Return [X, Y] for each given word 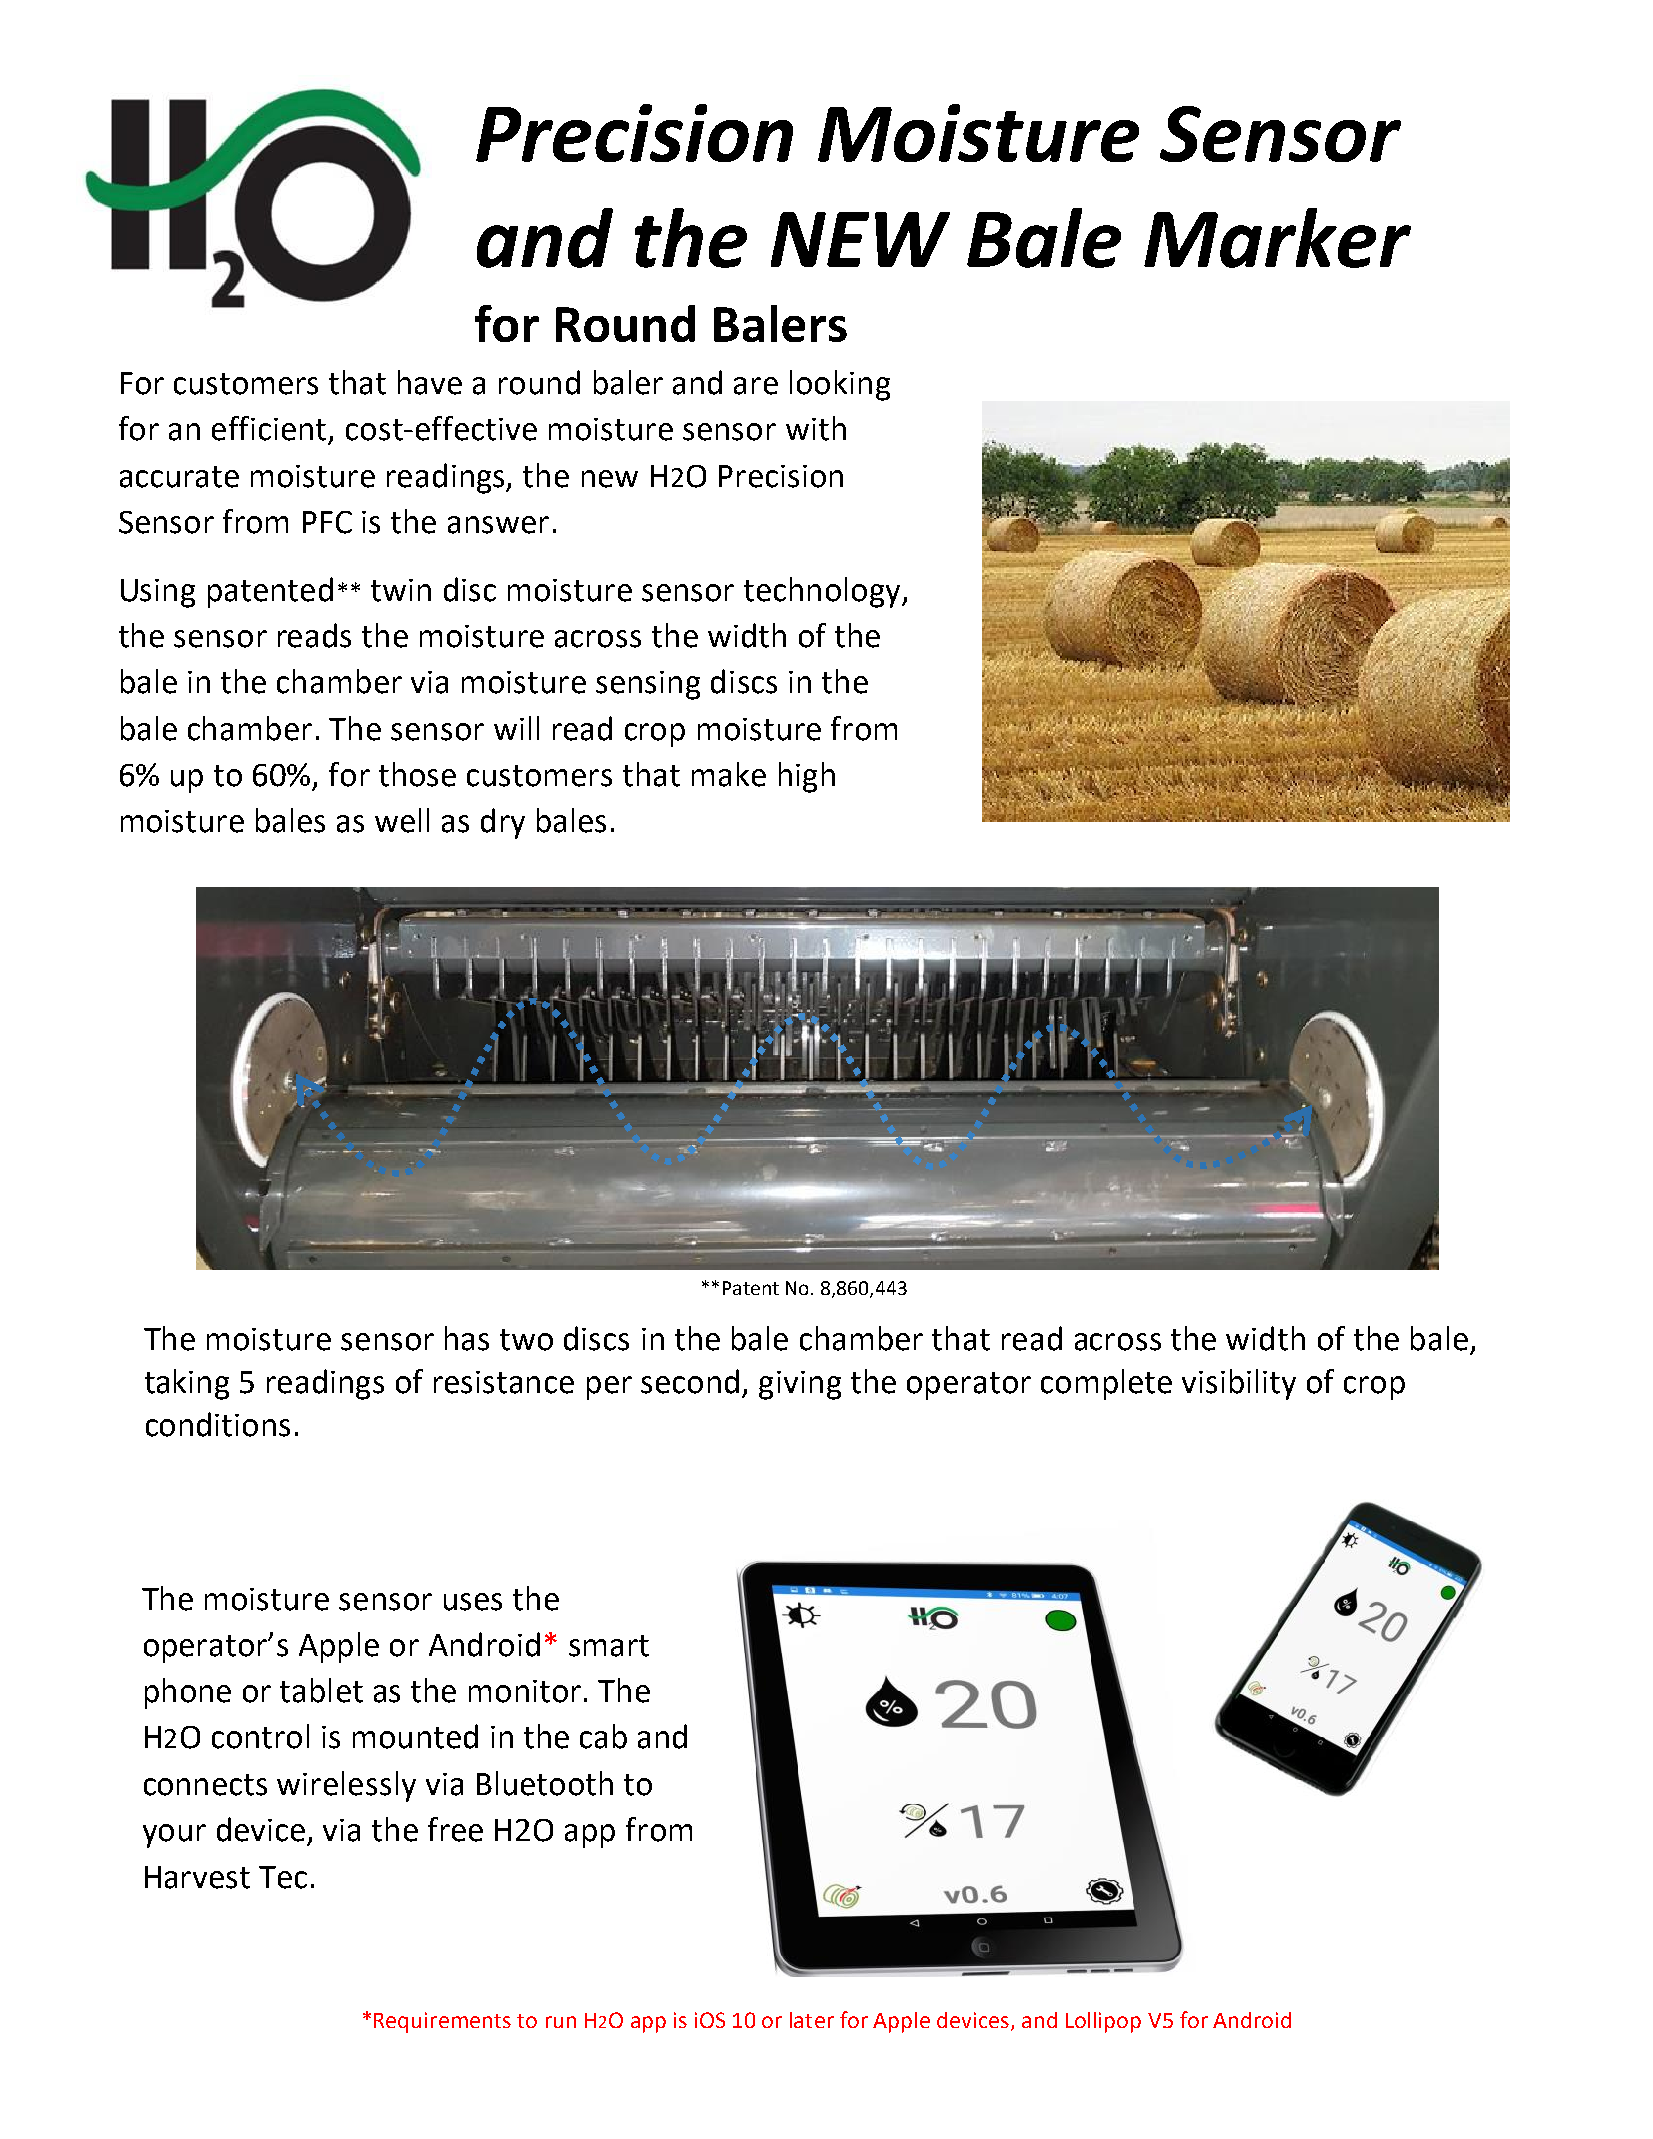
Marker [1277, 238]
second [690, 1381]
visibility [1239, 1384]
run [561, 2022]
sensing [648, 685]
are [756, 386]
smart [609, 1646]
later [812, 2020]
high [807, 777]
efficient [269, 428]
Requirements [442, 2022]
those [417, 774]
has [467, 1338]
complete [1106, 1384]
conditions [218, 1424]
